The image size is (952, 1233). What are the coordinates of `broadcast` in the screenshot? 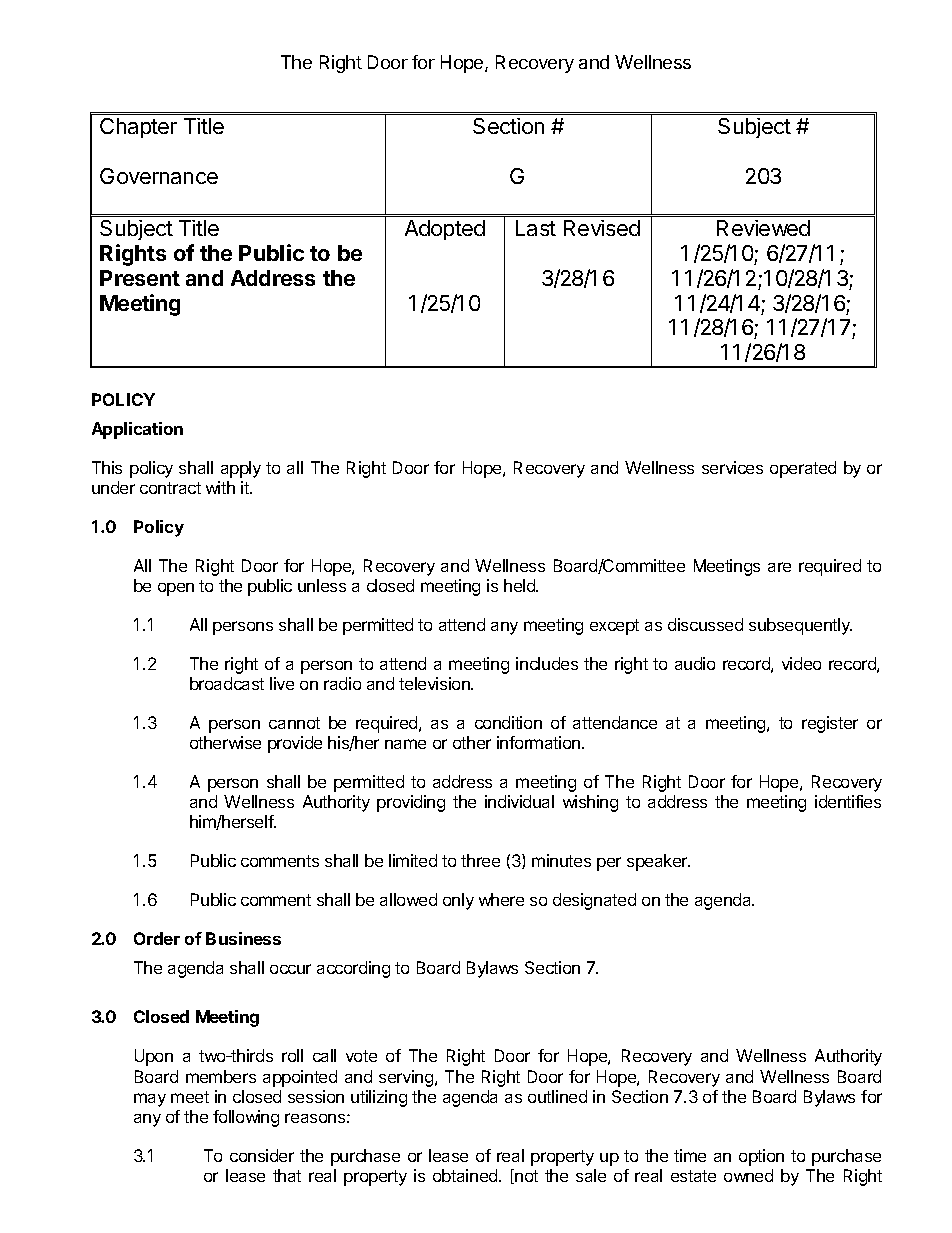 It's located at (227, 683).
